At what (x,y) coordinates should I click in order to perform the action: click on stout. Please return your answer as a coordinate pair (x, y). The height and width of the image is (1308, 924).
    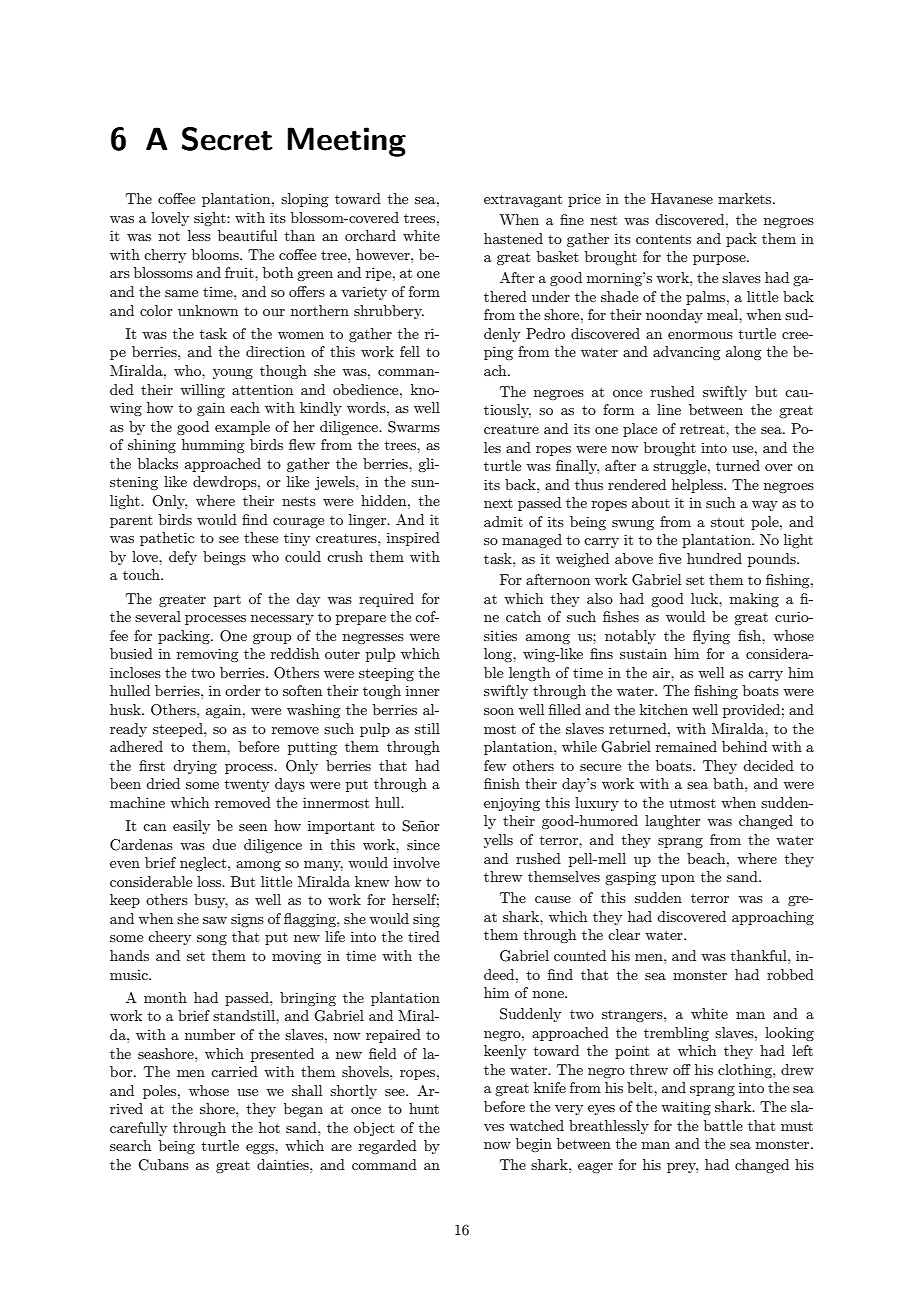
    Looking at the image, I should click on (727, 522).
